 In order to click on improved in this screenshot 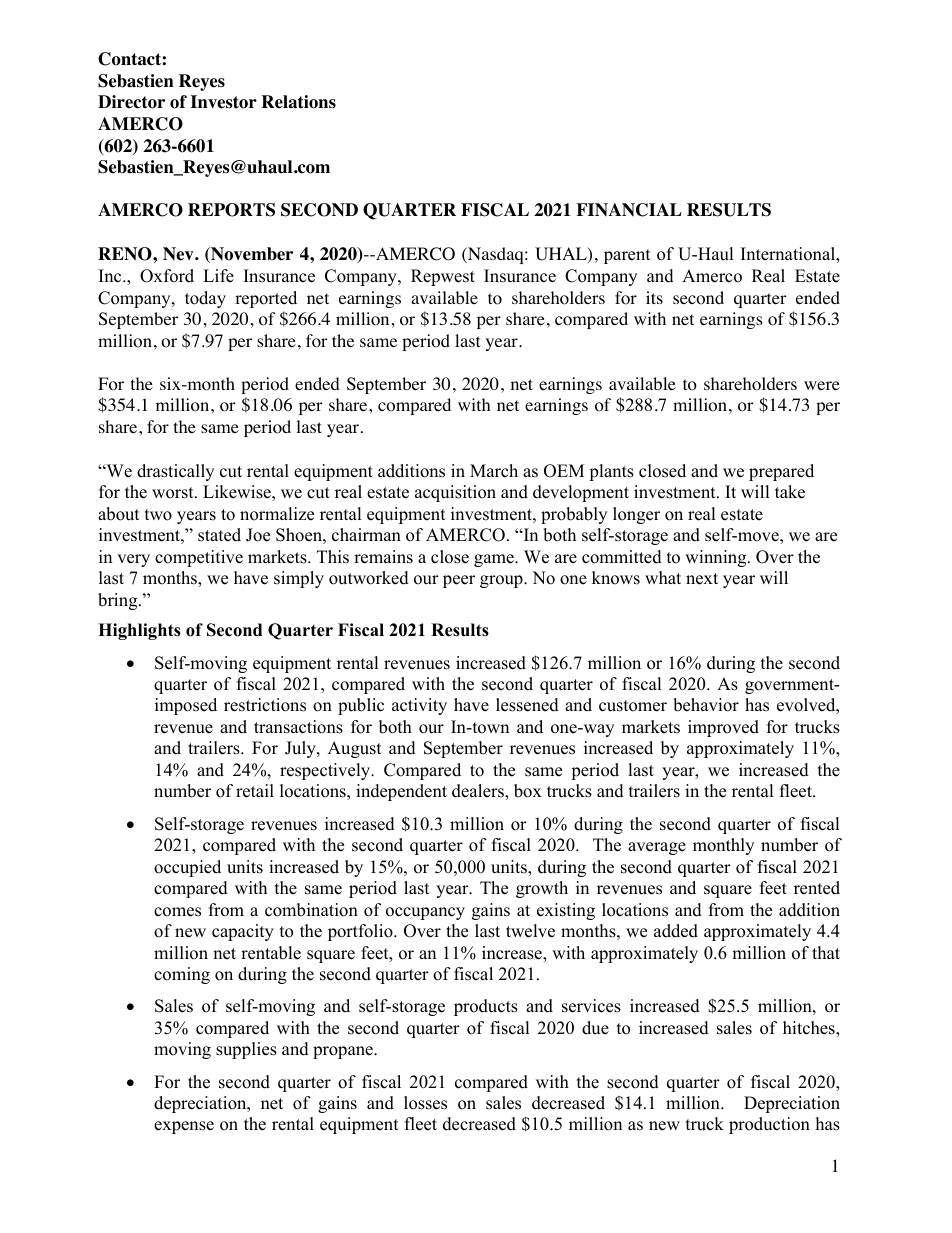, I will do `click(723, 728)`.
